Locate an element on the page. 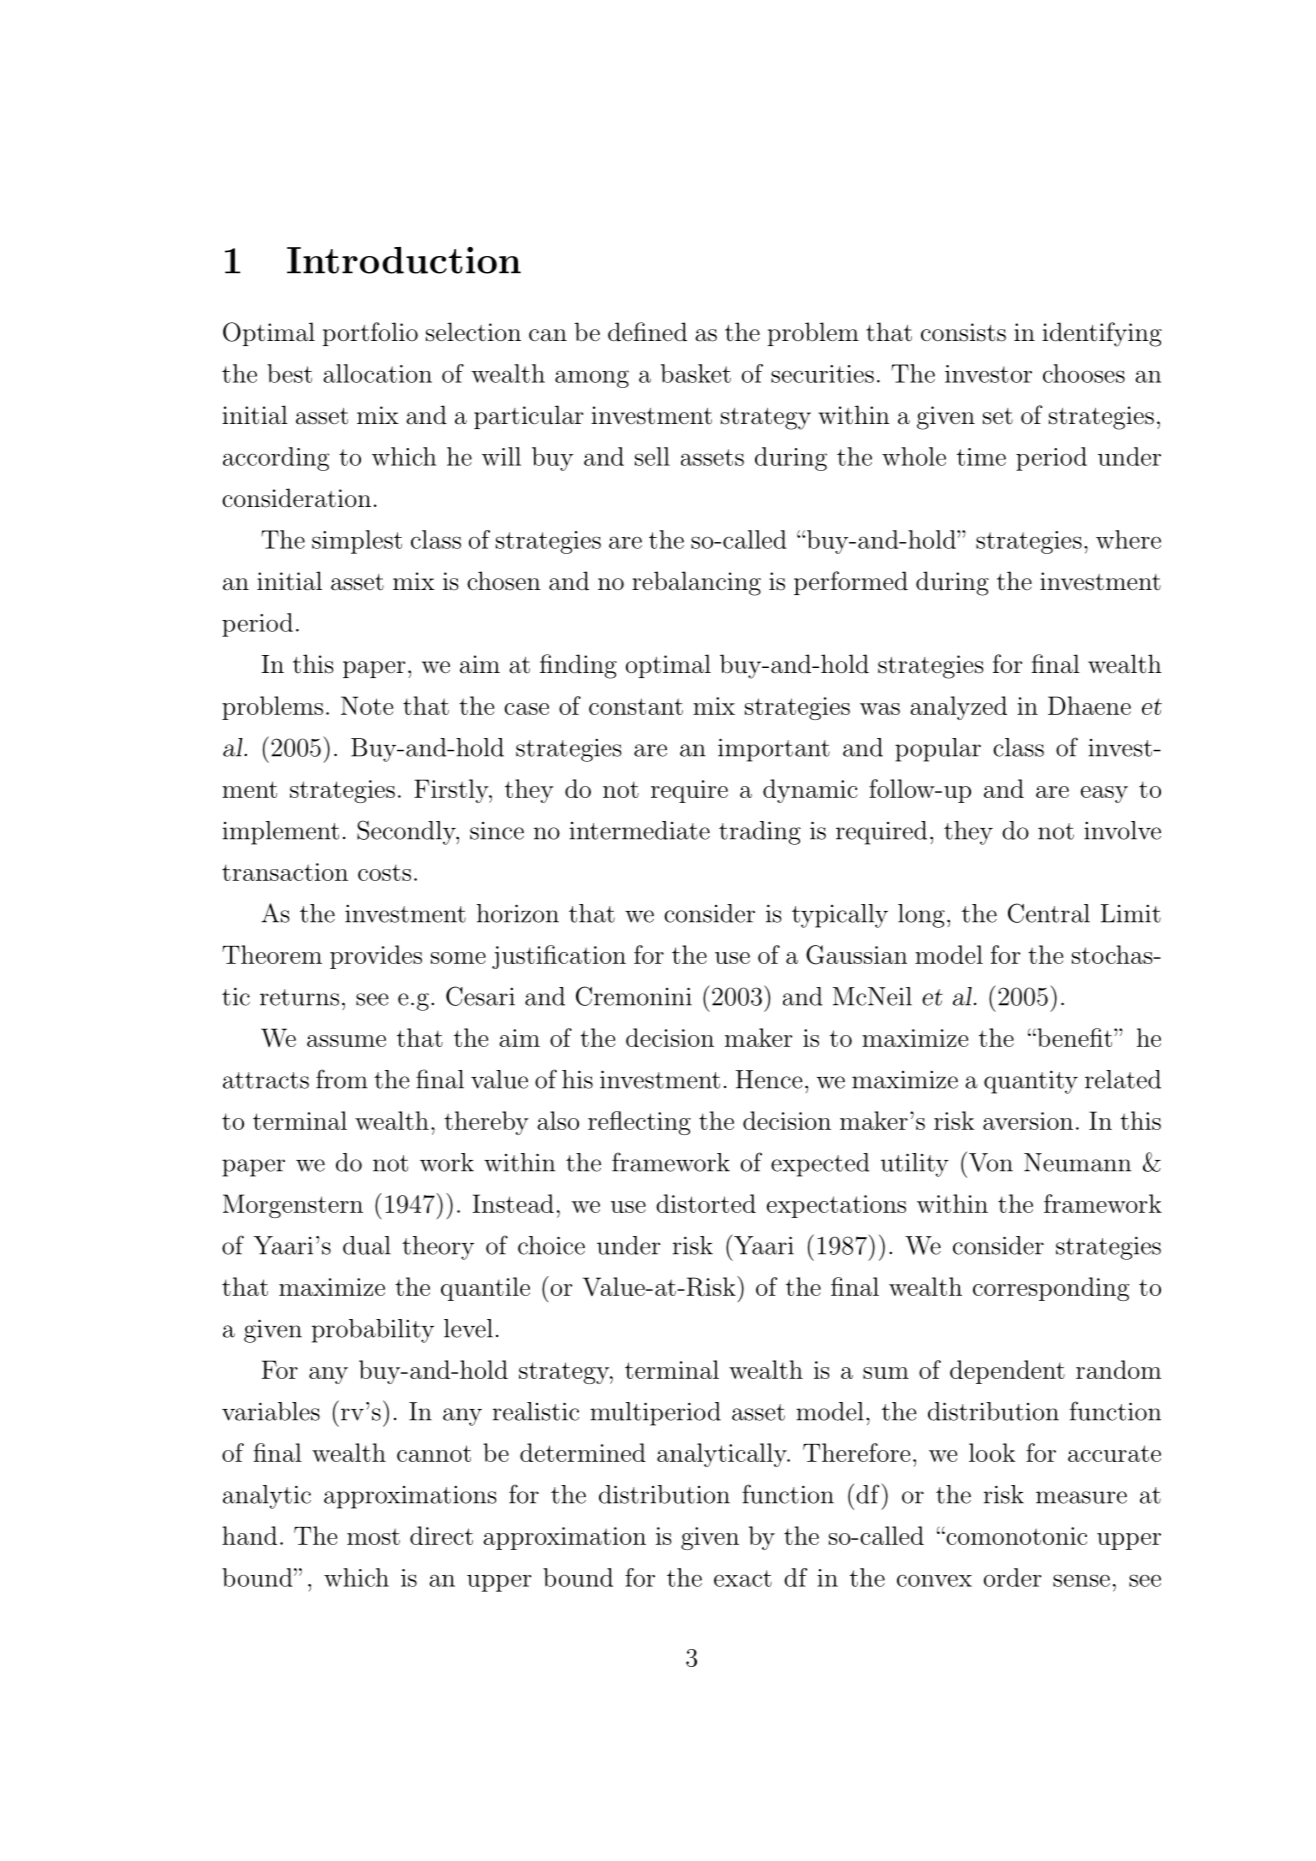  Central is located at coordinates (1049, 913).
